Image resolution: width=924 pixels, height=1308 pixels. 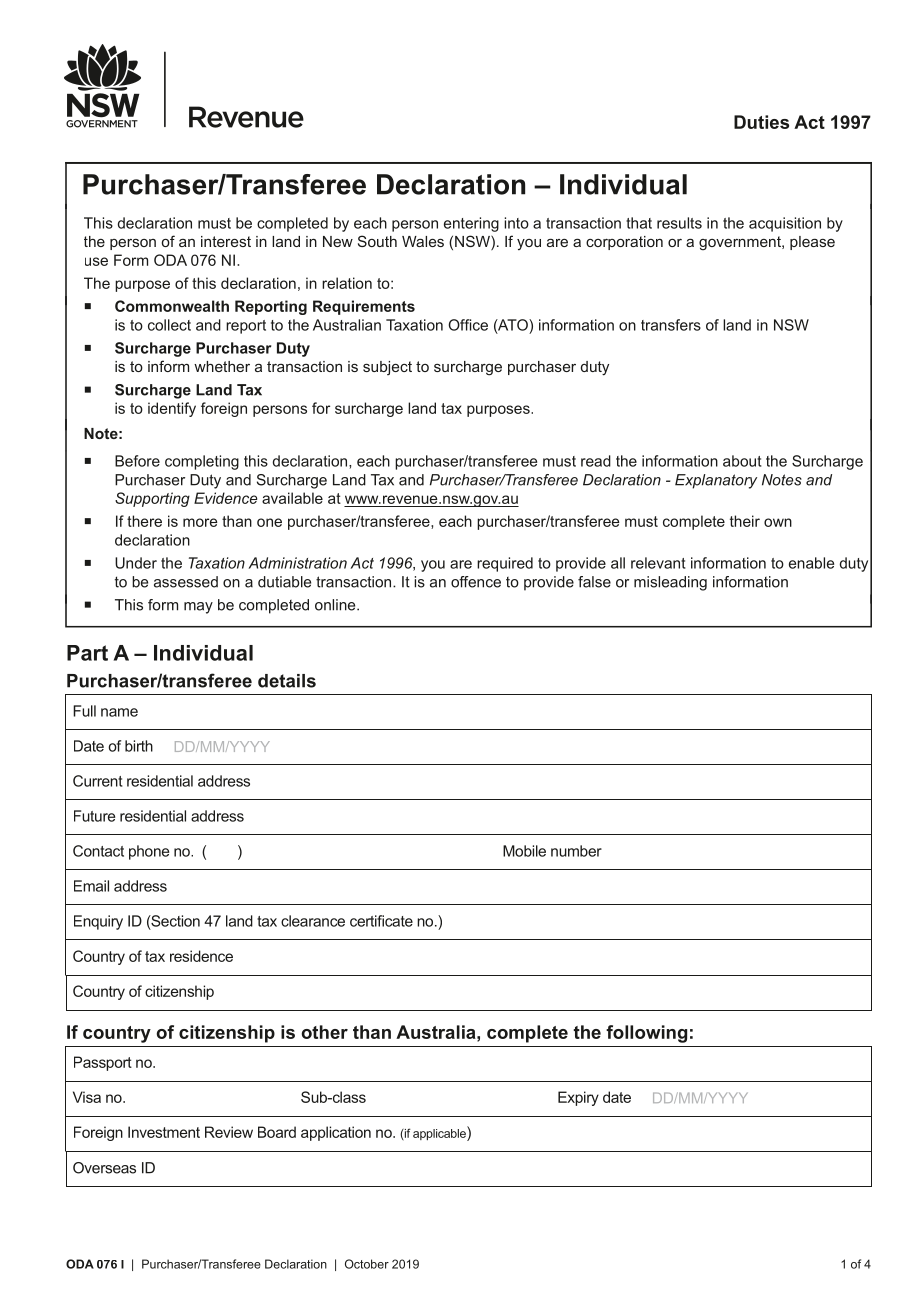 What do you see at coordinates (761, 122) in the screenshot?
I see `Duties` at bounding box center [761, 122].
